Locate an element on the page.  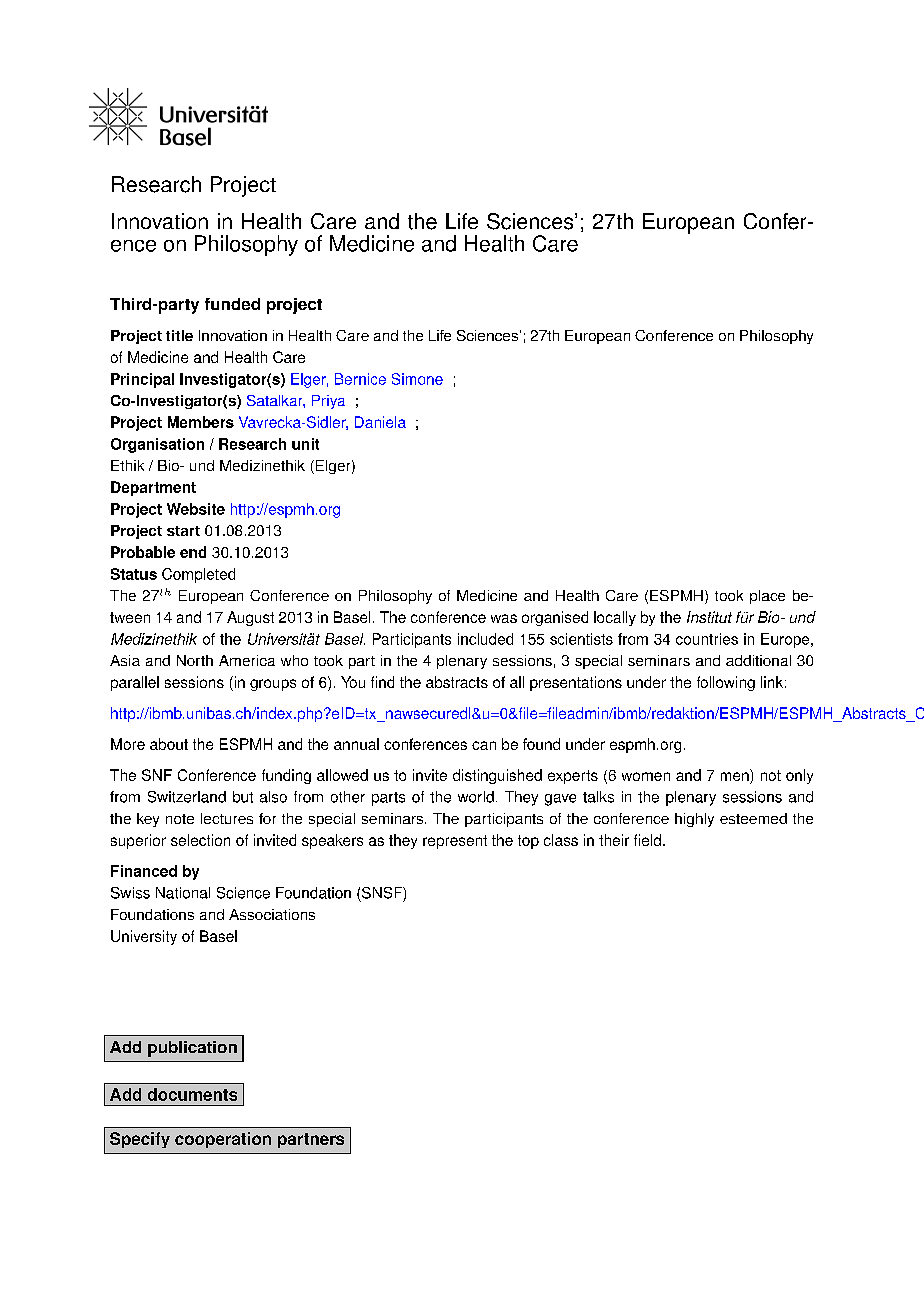
documents is located at coordinates (192, 1094).
